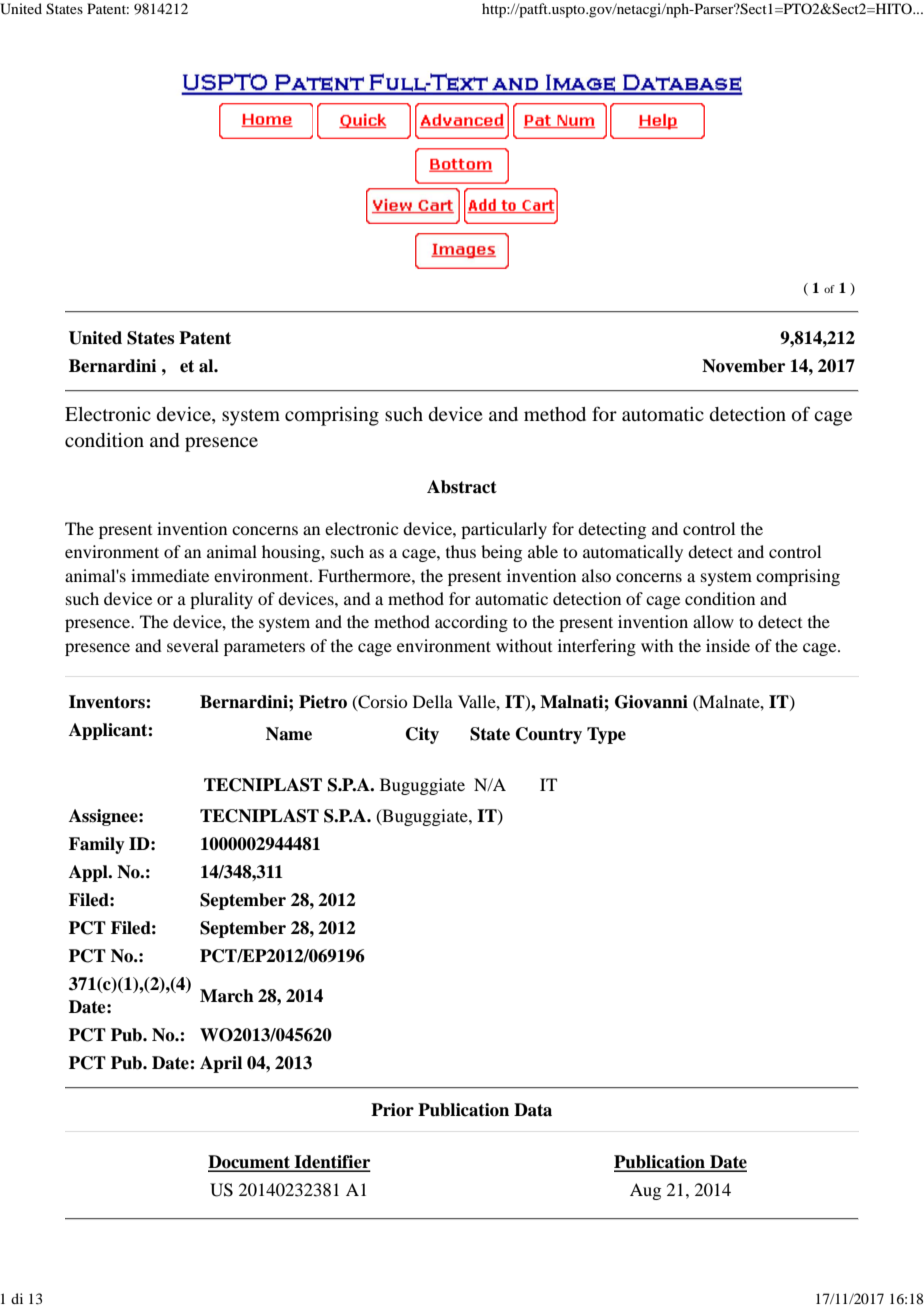 Image resolution: width=924 pixels, height=1308 pixels. Describe the element at coordinates (743, 366) in the screenshot. I see `November` at that location.
